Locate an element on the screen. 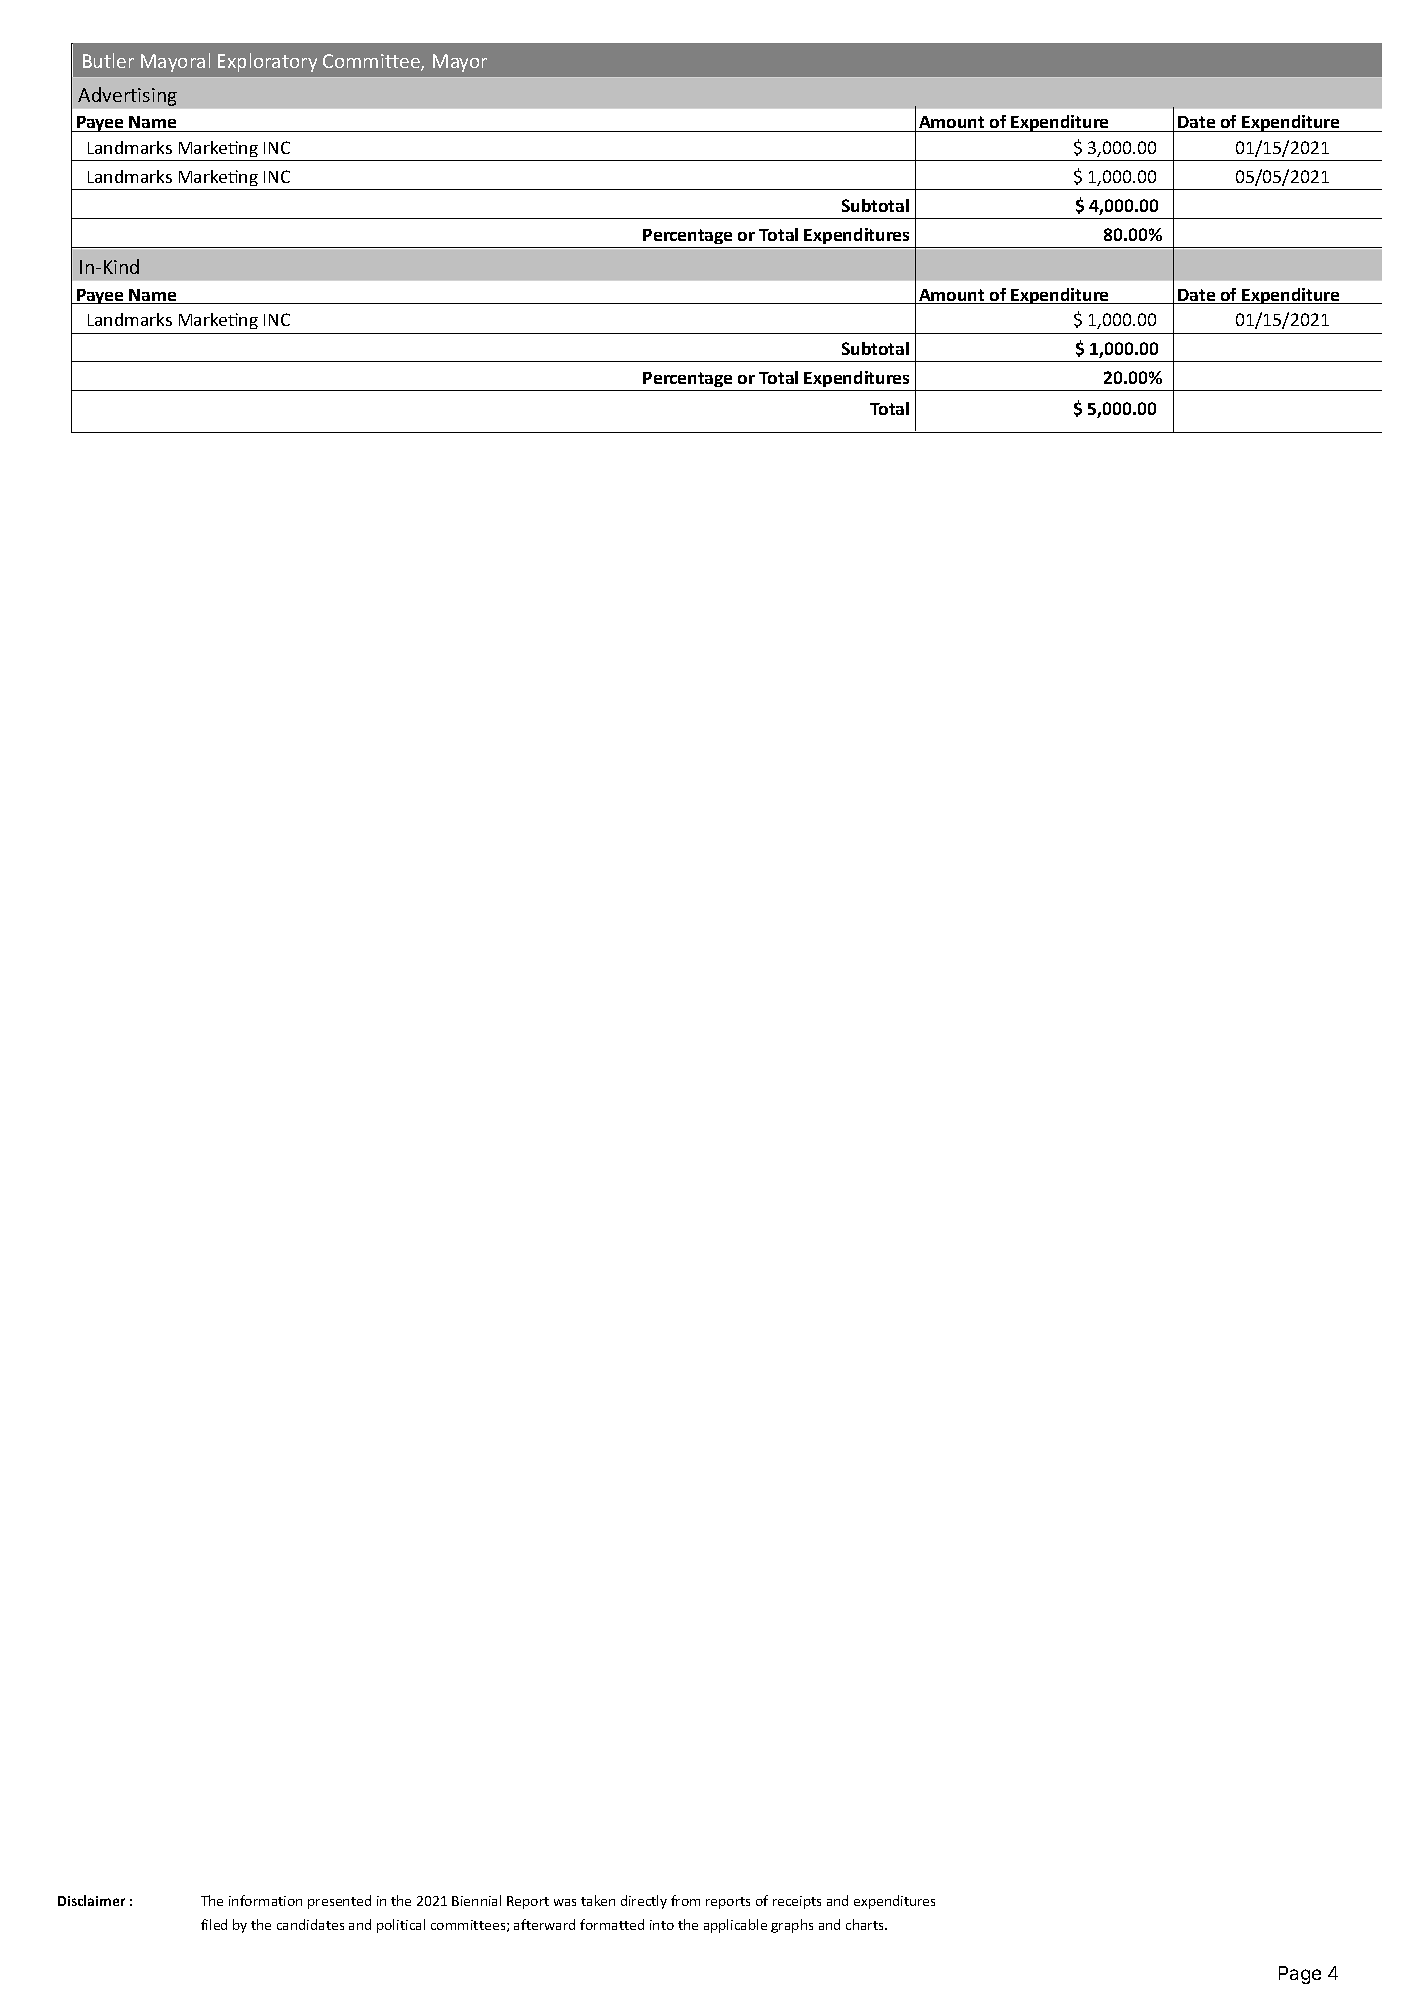 This screenshot has width=1424, height=2016. information is located at coordinates (265, 1900).
